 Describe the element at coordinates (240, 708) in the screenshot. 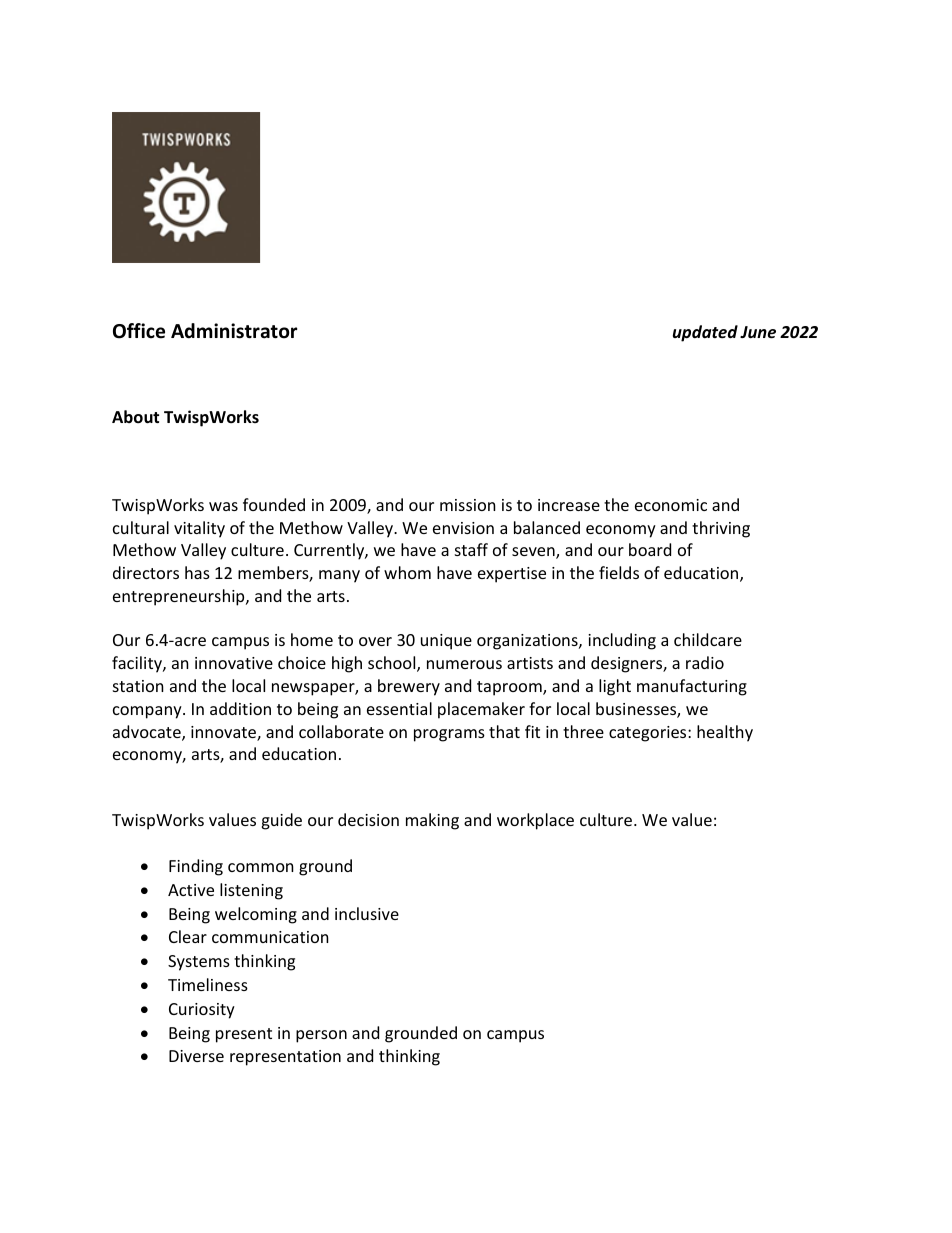

I see `addition` at that location.
